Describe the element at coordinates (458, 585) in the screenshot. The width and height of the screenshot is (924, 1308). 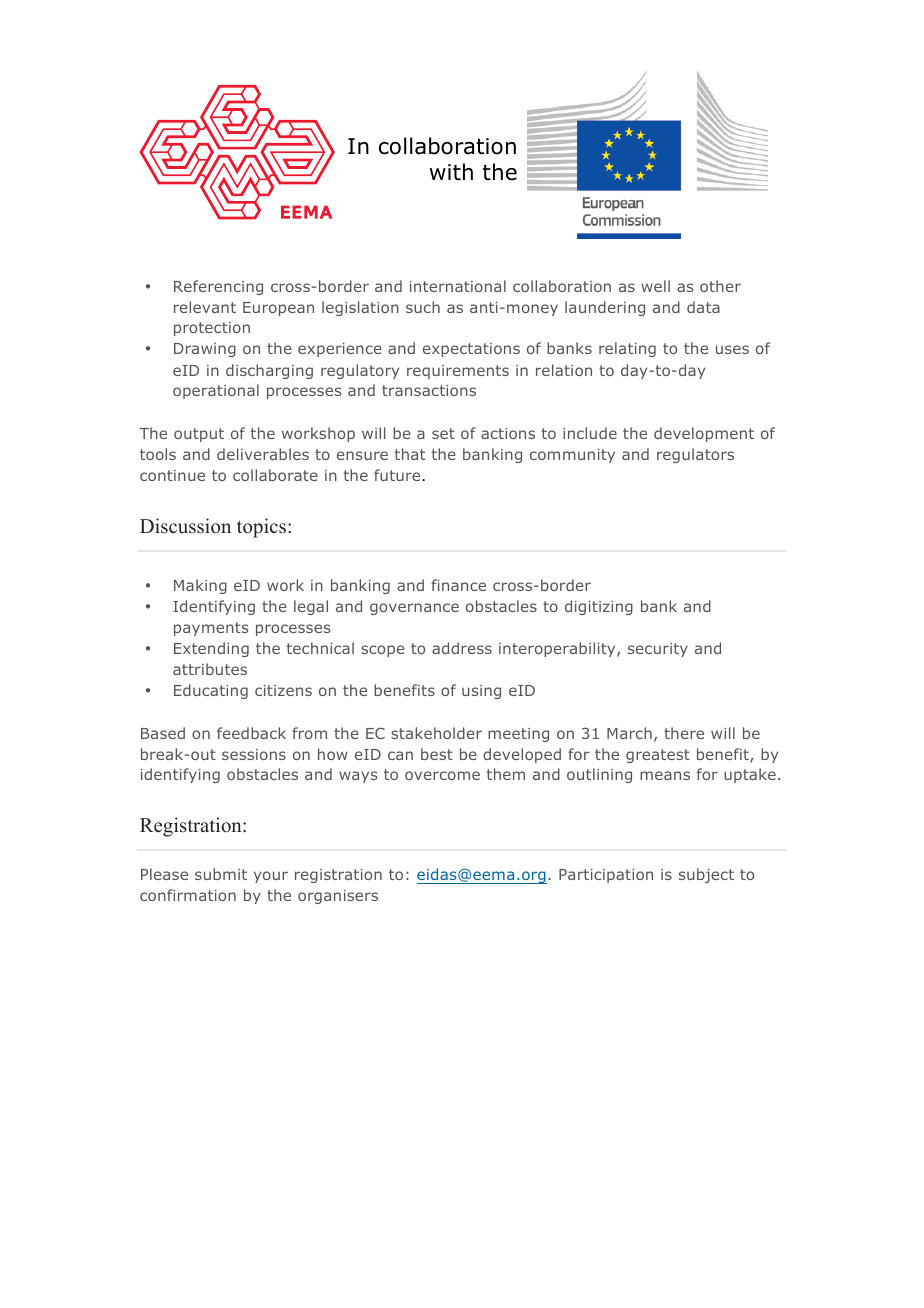
I see `finance` at that location.
